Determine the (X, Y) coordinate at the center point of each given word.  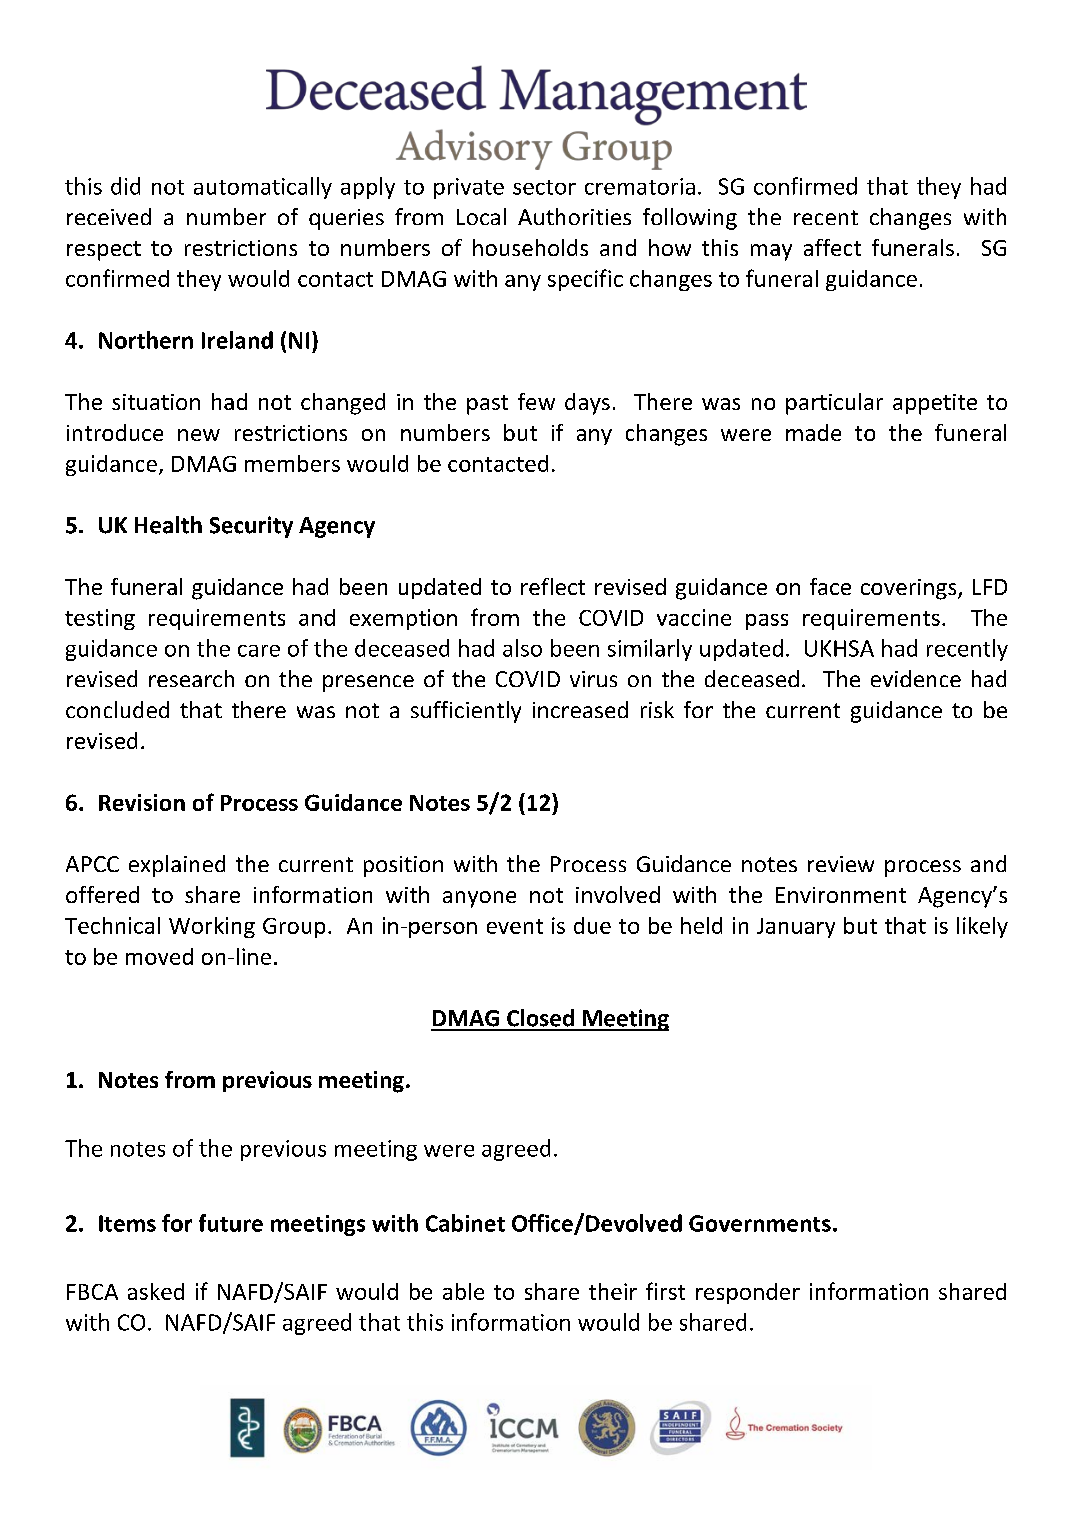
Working (212, 927)
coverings (910, 589)
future (231, 1223)
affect (832, 247)
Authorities (574, 216)
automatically (263, 188)
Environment (841, 895)
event (515, 926)
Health (168, 525)
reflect (553, 586)
